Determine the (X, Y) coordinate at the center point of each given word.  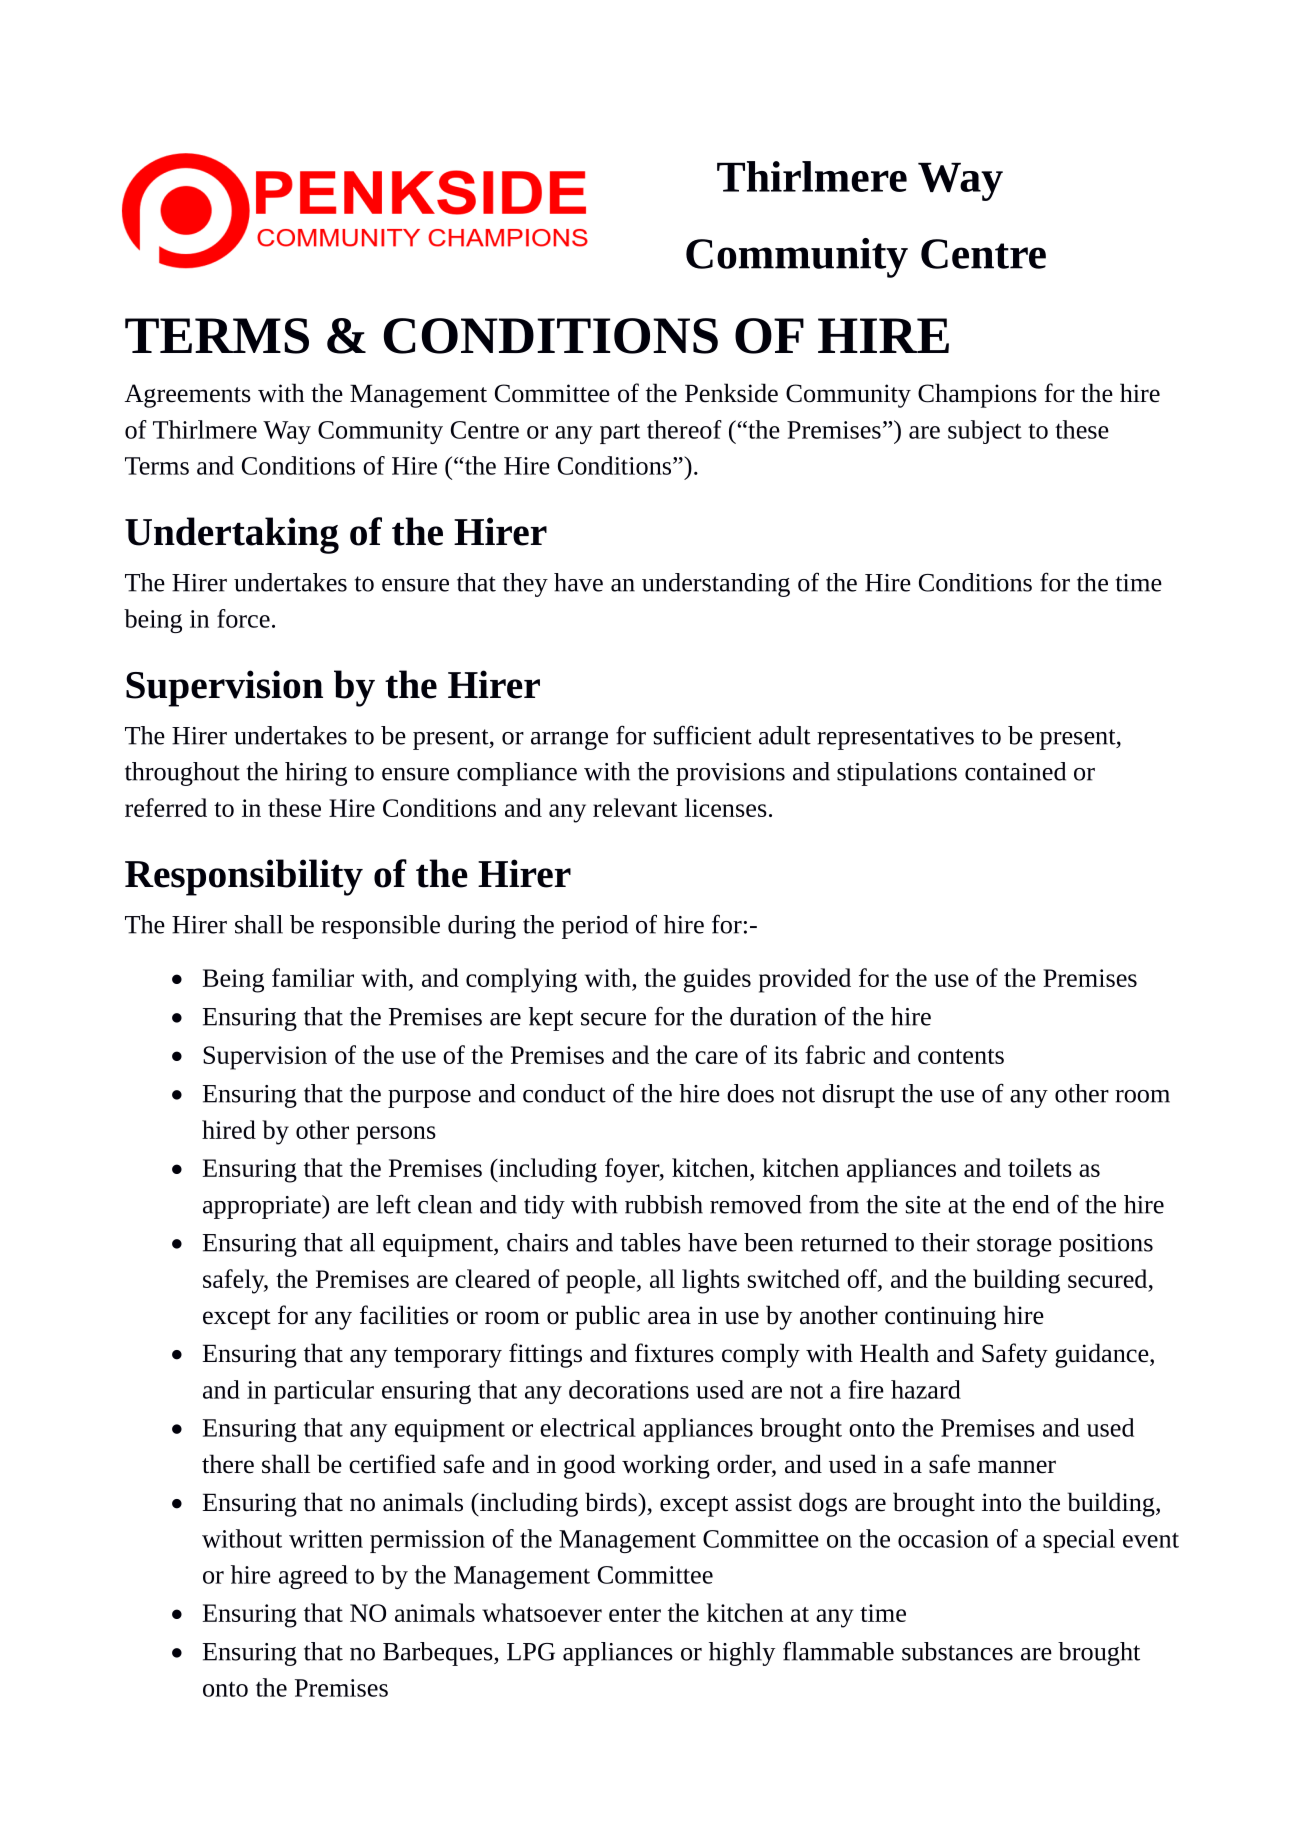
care (716, 1057)
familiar (313, 977)
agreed (313, 1577)
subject (985, 432)
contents (961, 1056)
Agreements (188, 396)
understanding (716, 585)
